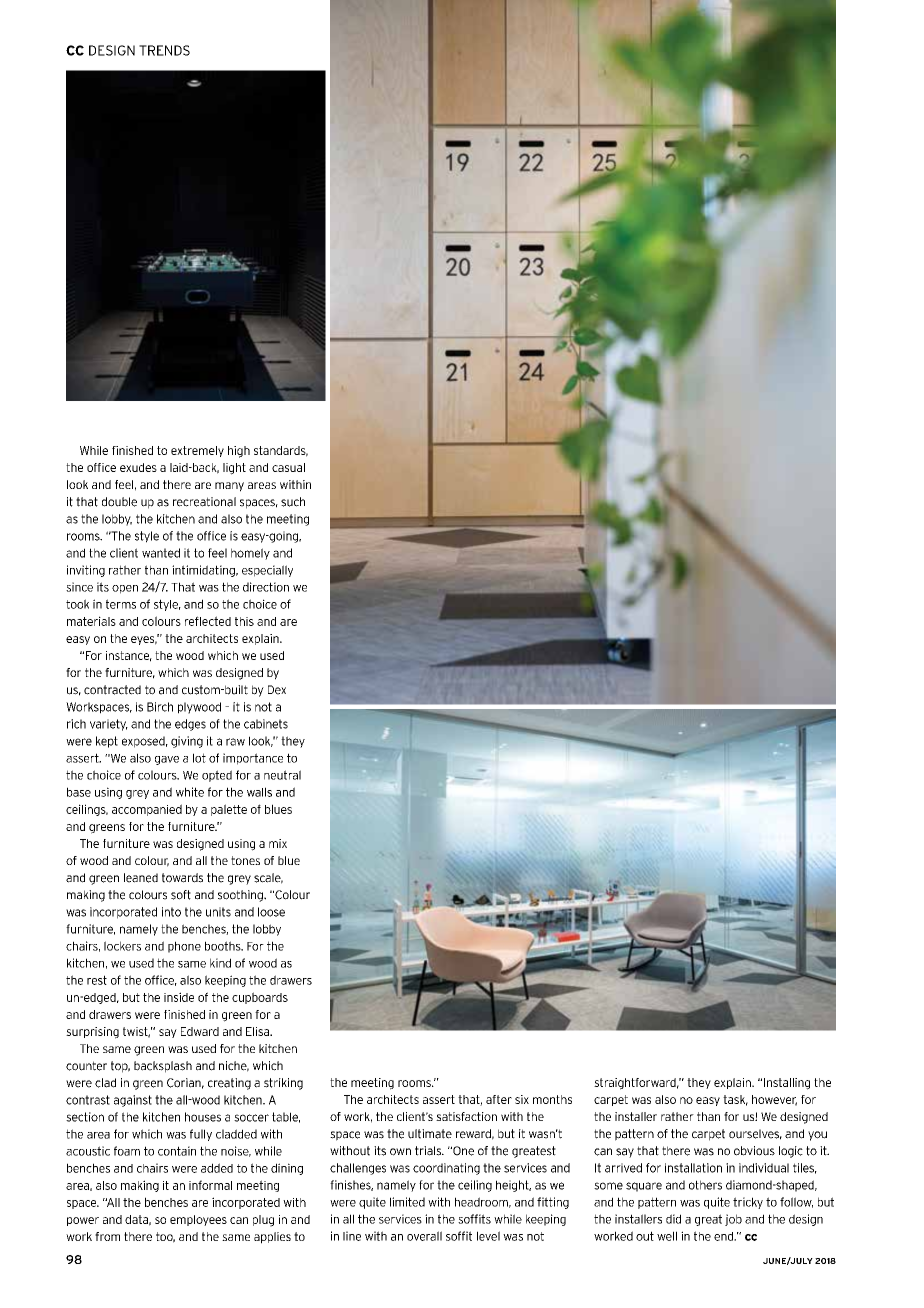 This image has height=1308, width=924. What do you see at coordinates (266, 587) in the image?
I see `direction` at bounding box center [266, 587].
